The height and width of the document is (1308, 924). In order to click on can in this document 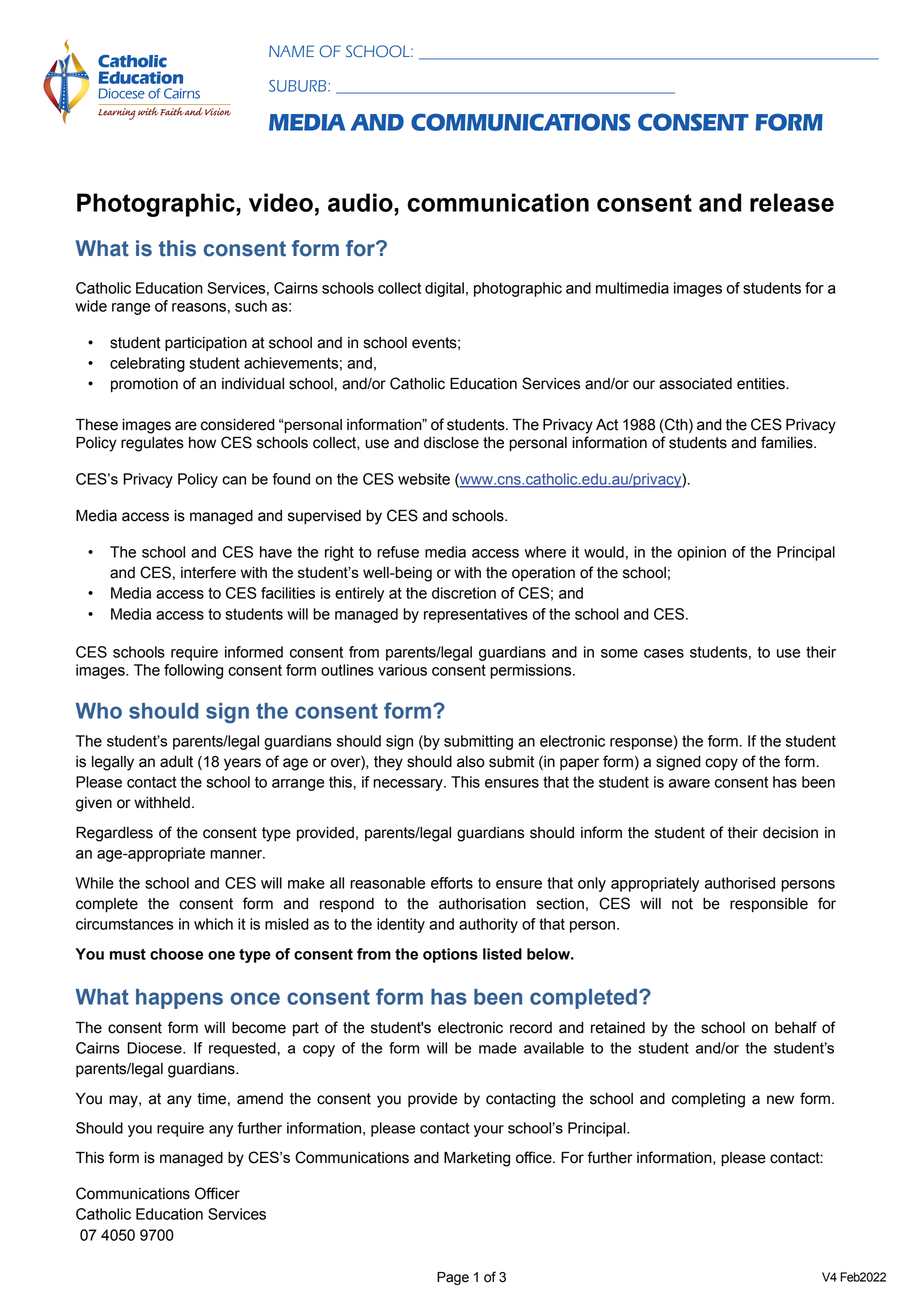, I will do `click(234, 480)`.
